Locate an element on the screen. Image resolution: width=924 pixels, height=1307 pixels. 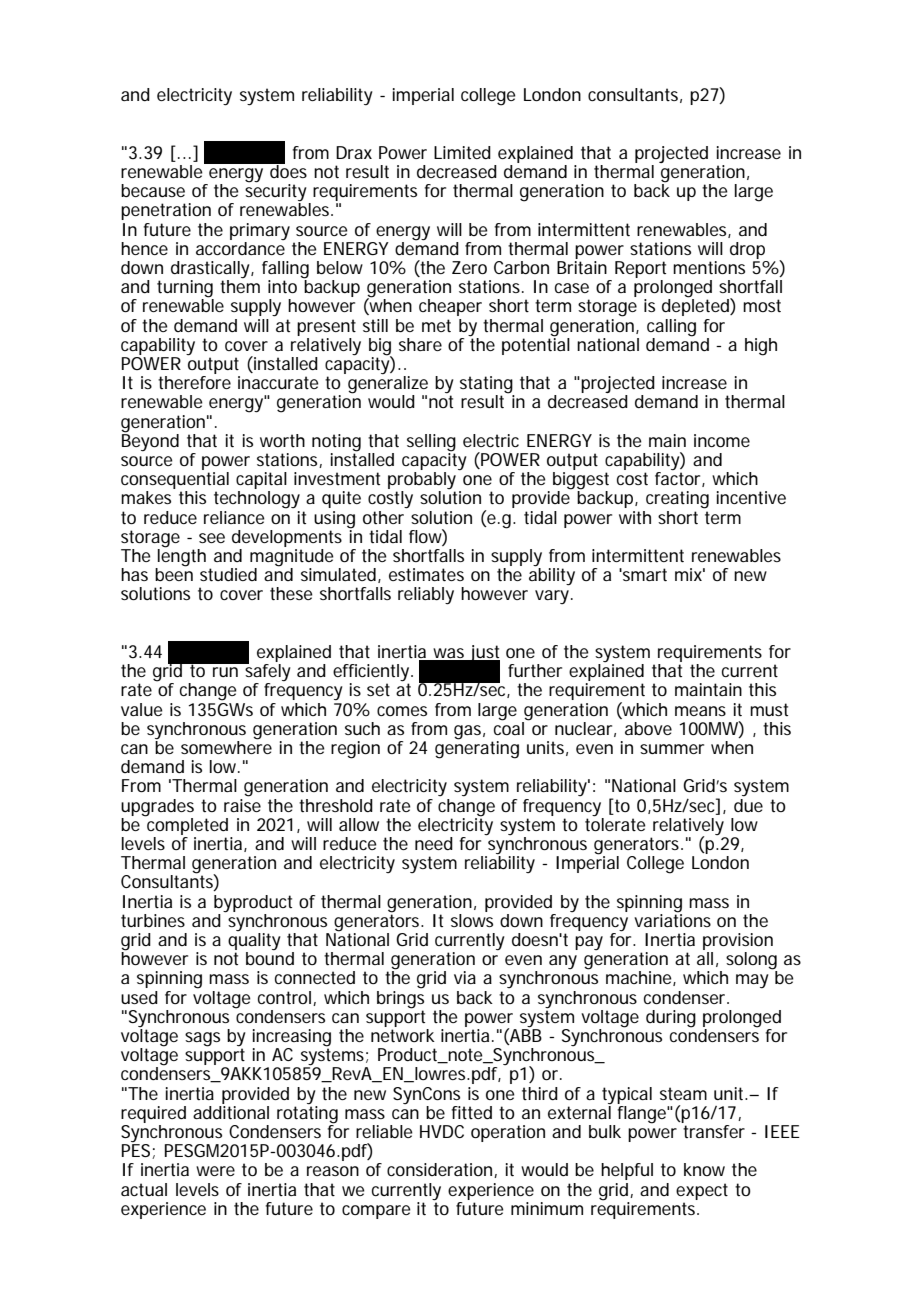
comes is located at coordinates (402, 711).
